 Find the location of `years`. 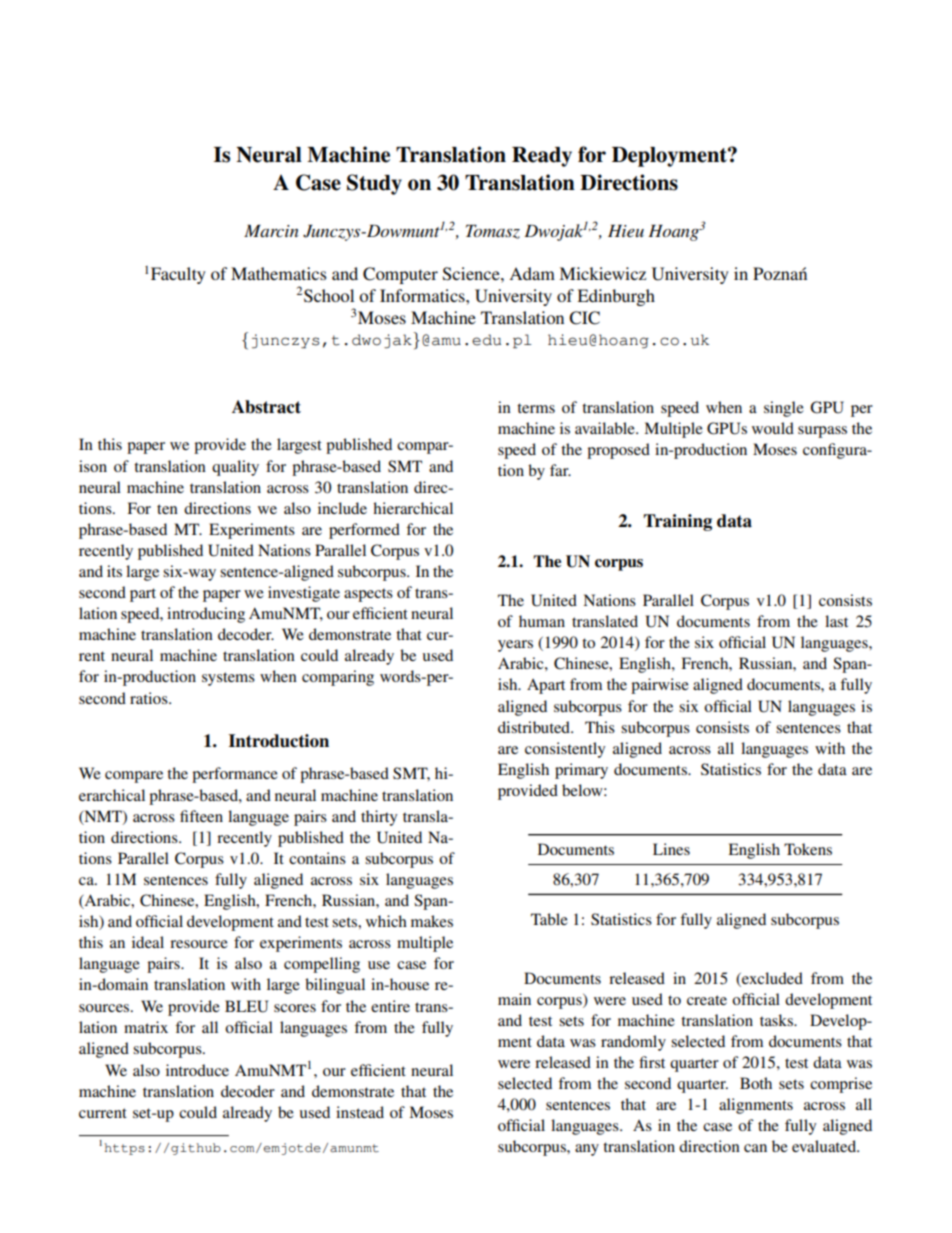

years is located at coordinates (515, 646).
